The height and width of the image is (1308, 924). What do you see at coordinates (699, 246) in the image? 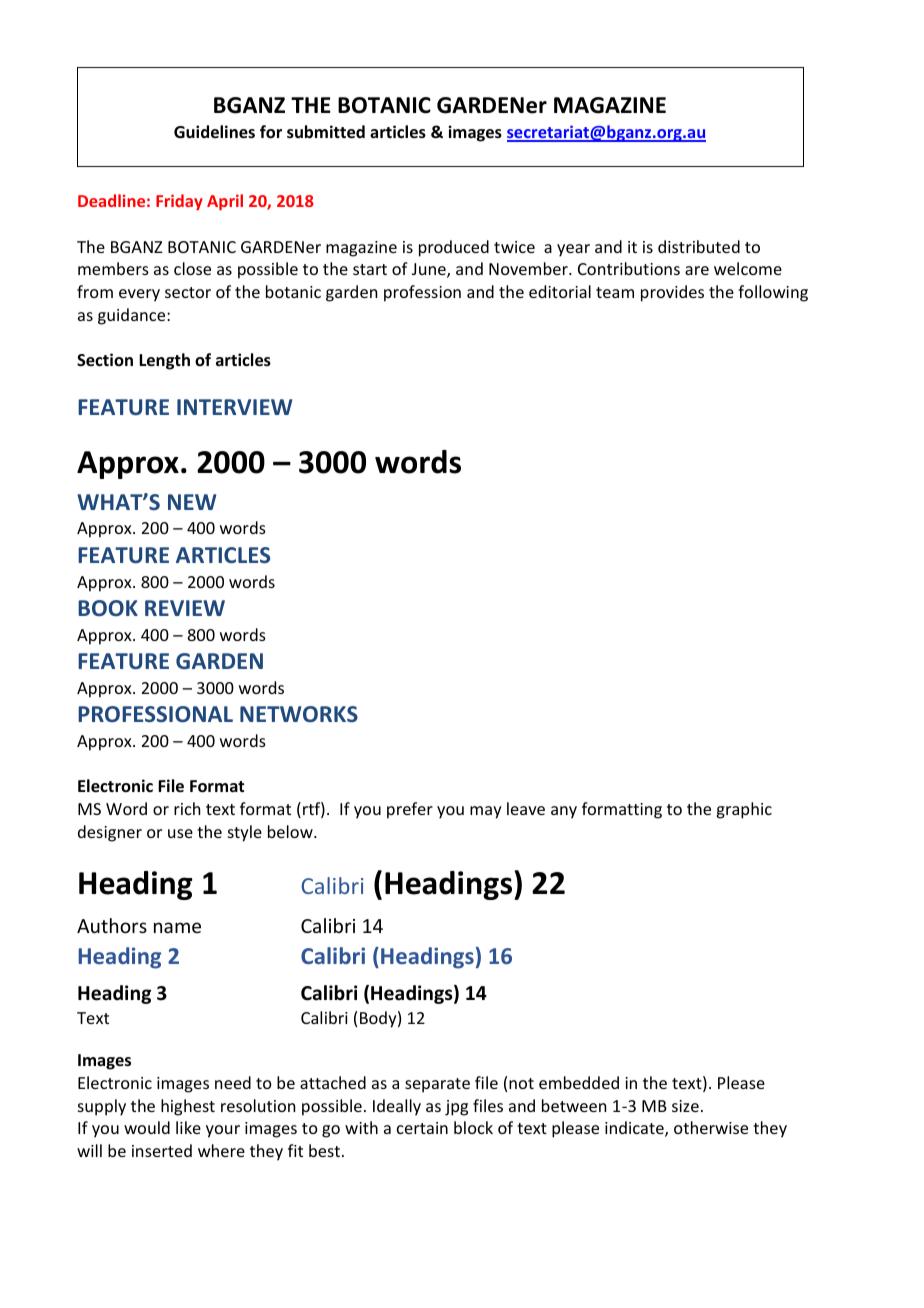
I see `distributed` at bounding box center [699, 246].
